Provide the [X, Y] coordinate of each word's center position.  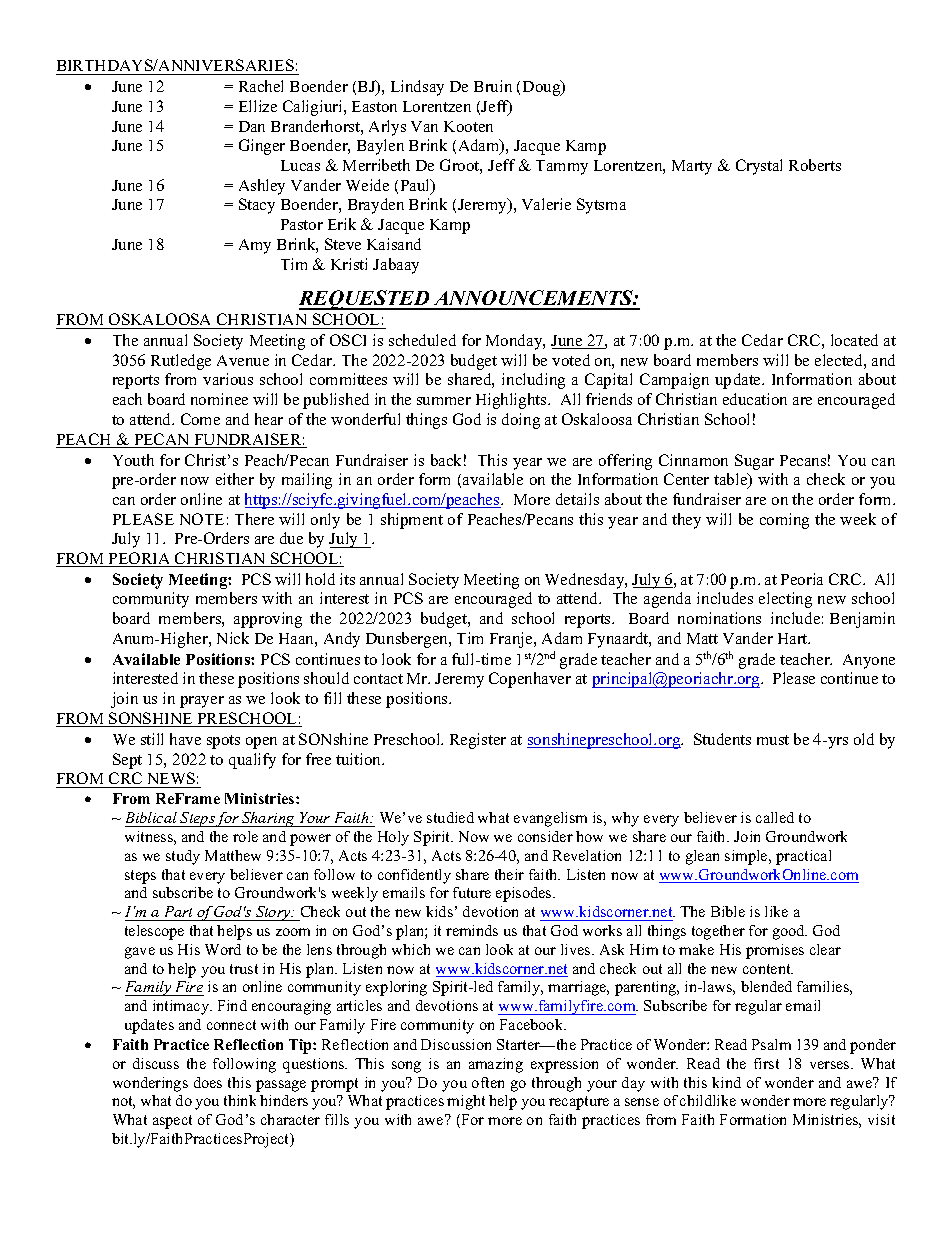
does [208, 1082]
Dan [252, 126]
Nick [233, 638]
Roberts [815, 165]
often [488, 1082]
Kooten [468, 126]
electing [785, 600]
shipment [412, 521]
